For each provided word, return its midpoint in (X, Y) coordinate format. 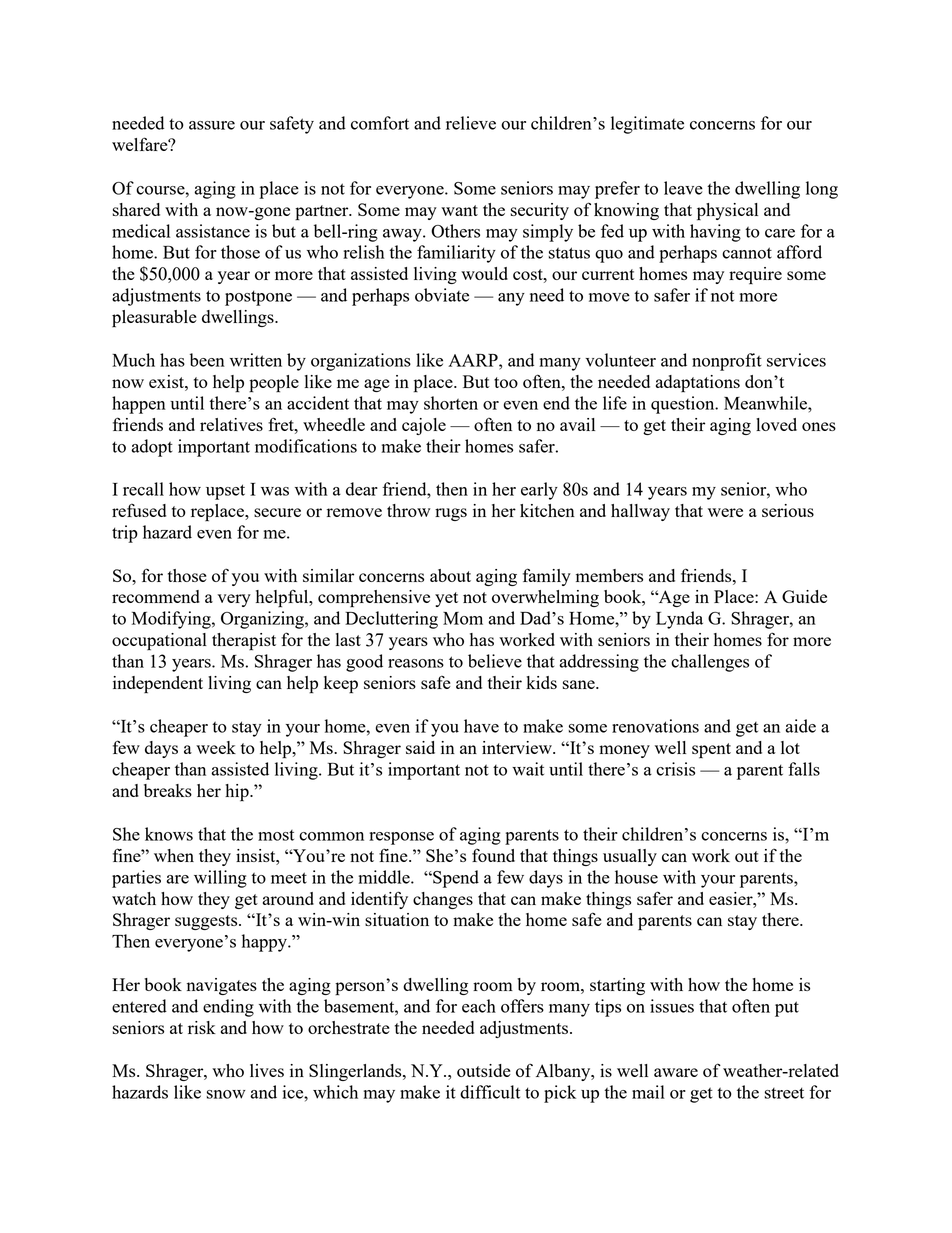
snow (226, 1094)
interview (518, 747)
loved (776, 424)
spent (711, 751)
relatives (231, 424)
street (784, 1093)
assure (212, 125)
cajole (424, 426)
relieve (471, 123)
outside (484, 1070)
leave (683, 188)
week (216, 747)
